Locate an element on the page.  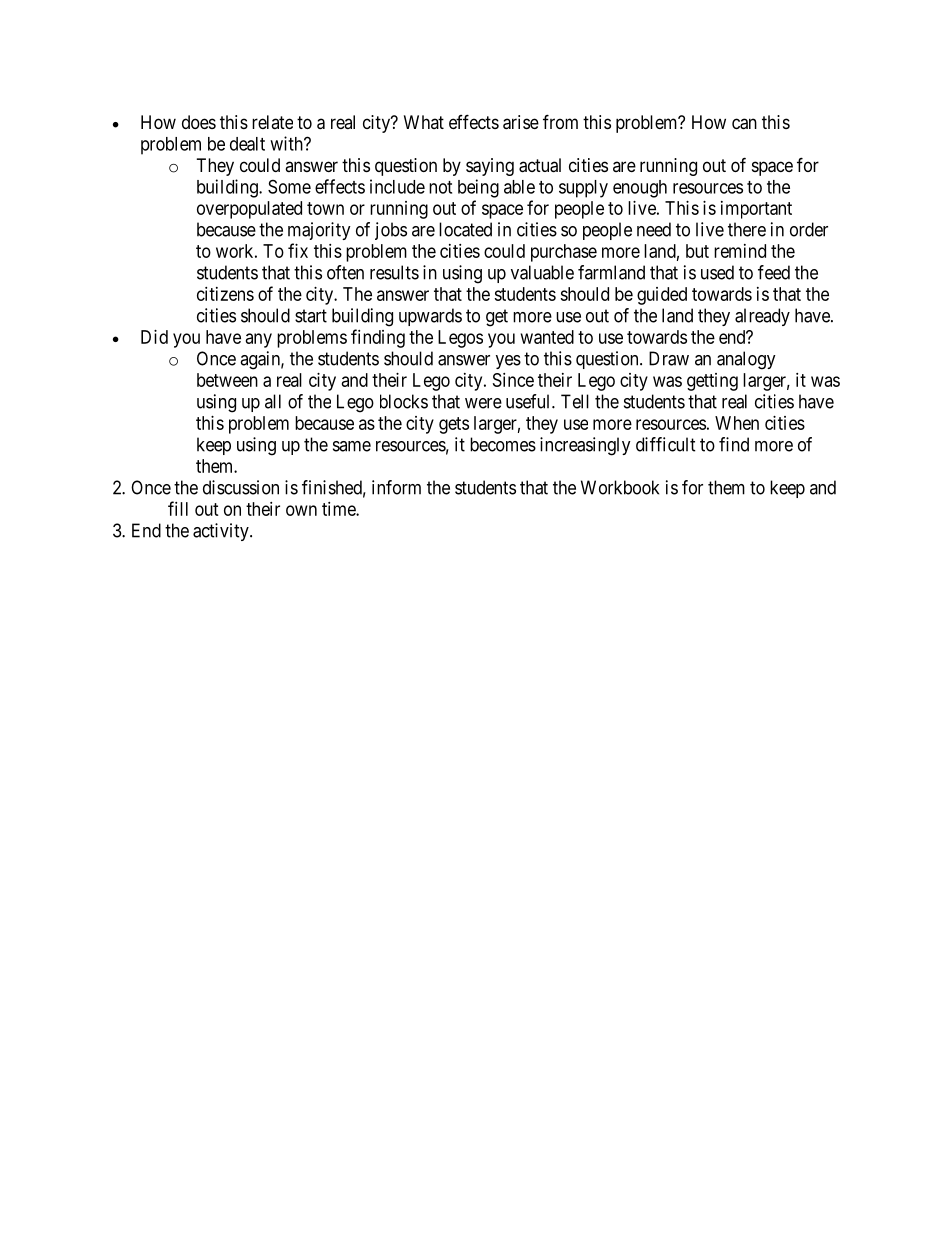
can is located at coordinates (744, 124).
